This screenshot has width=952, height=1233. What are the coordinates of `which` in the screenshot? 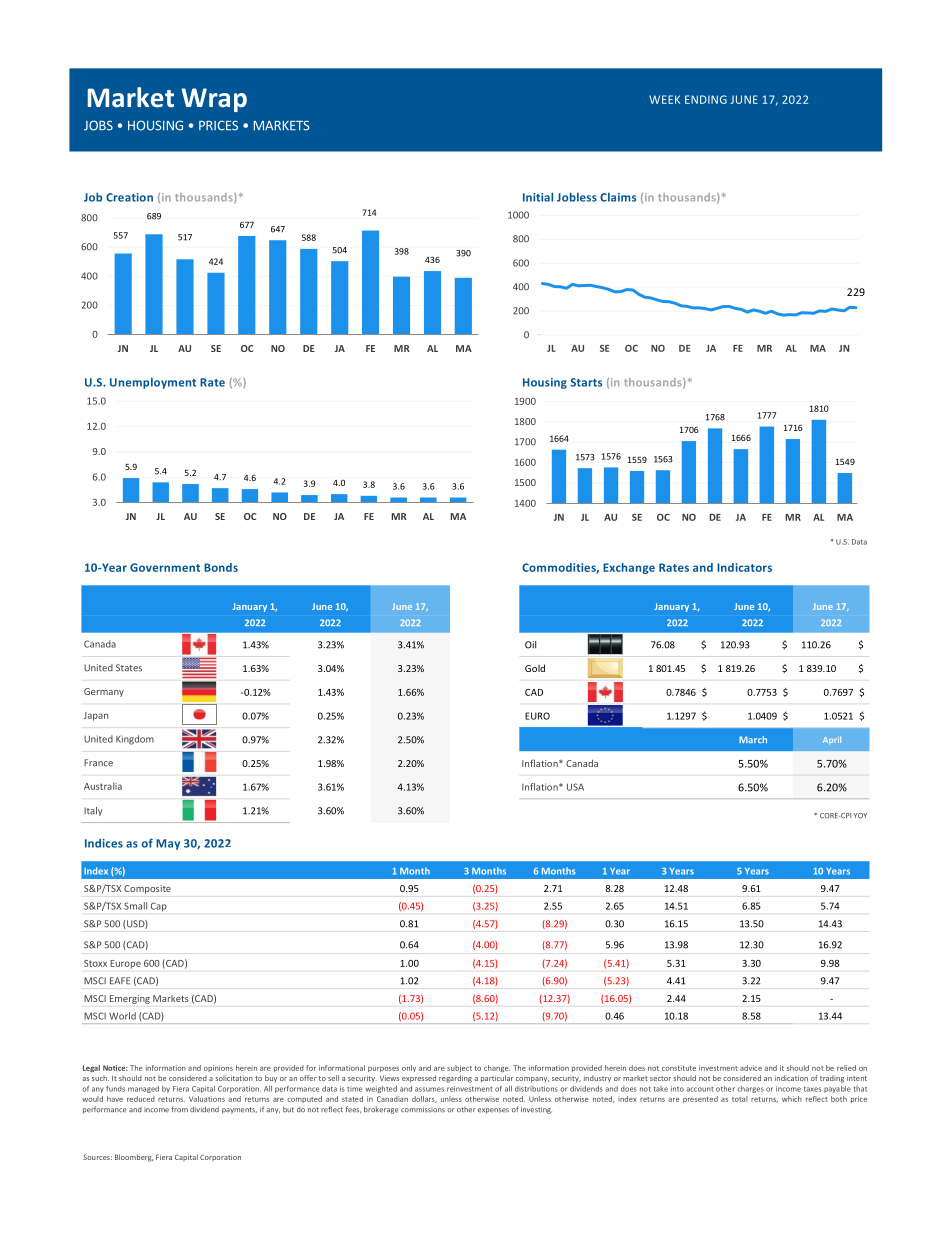 It's located at (792, 1099).
